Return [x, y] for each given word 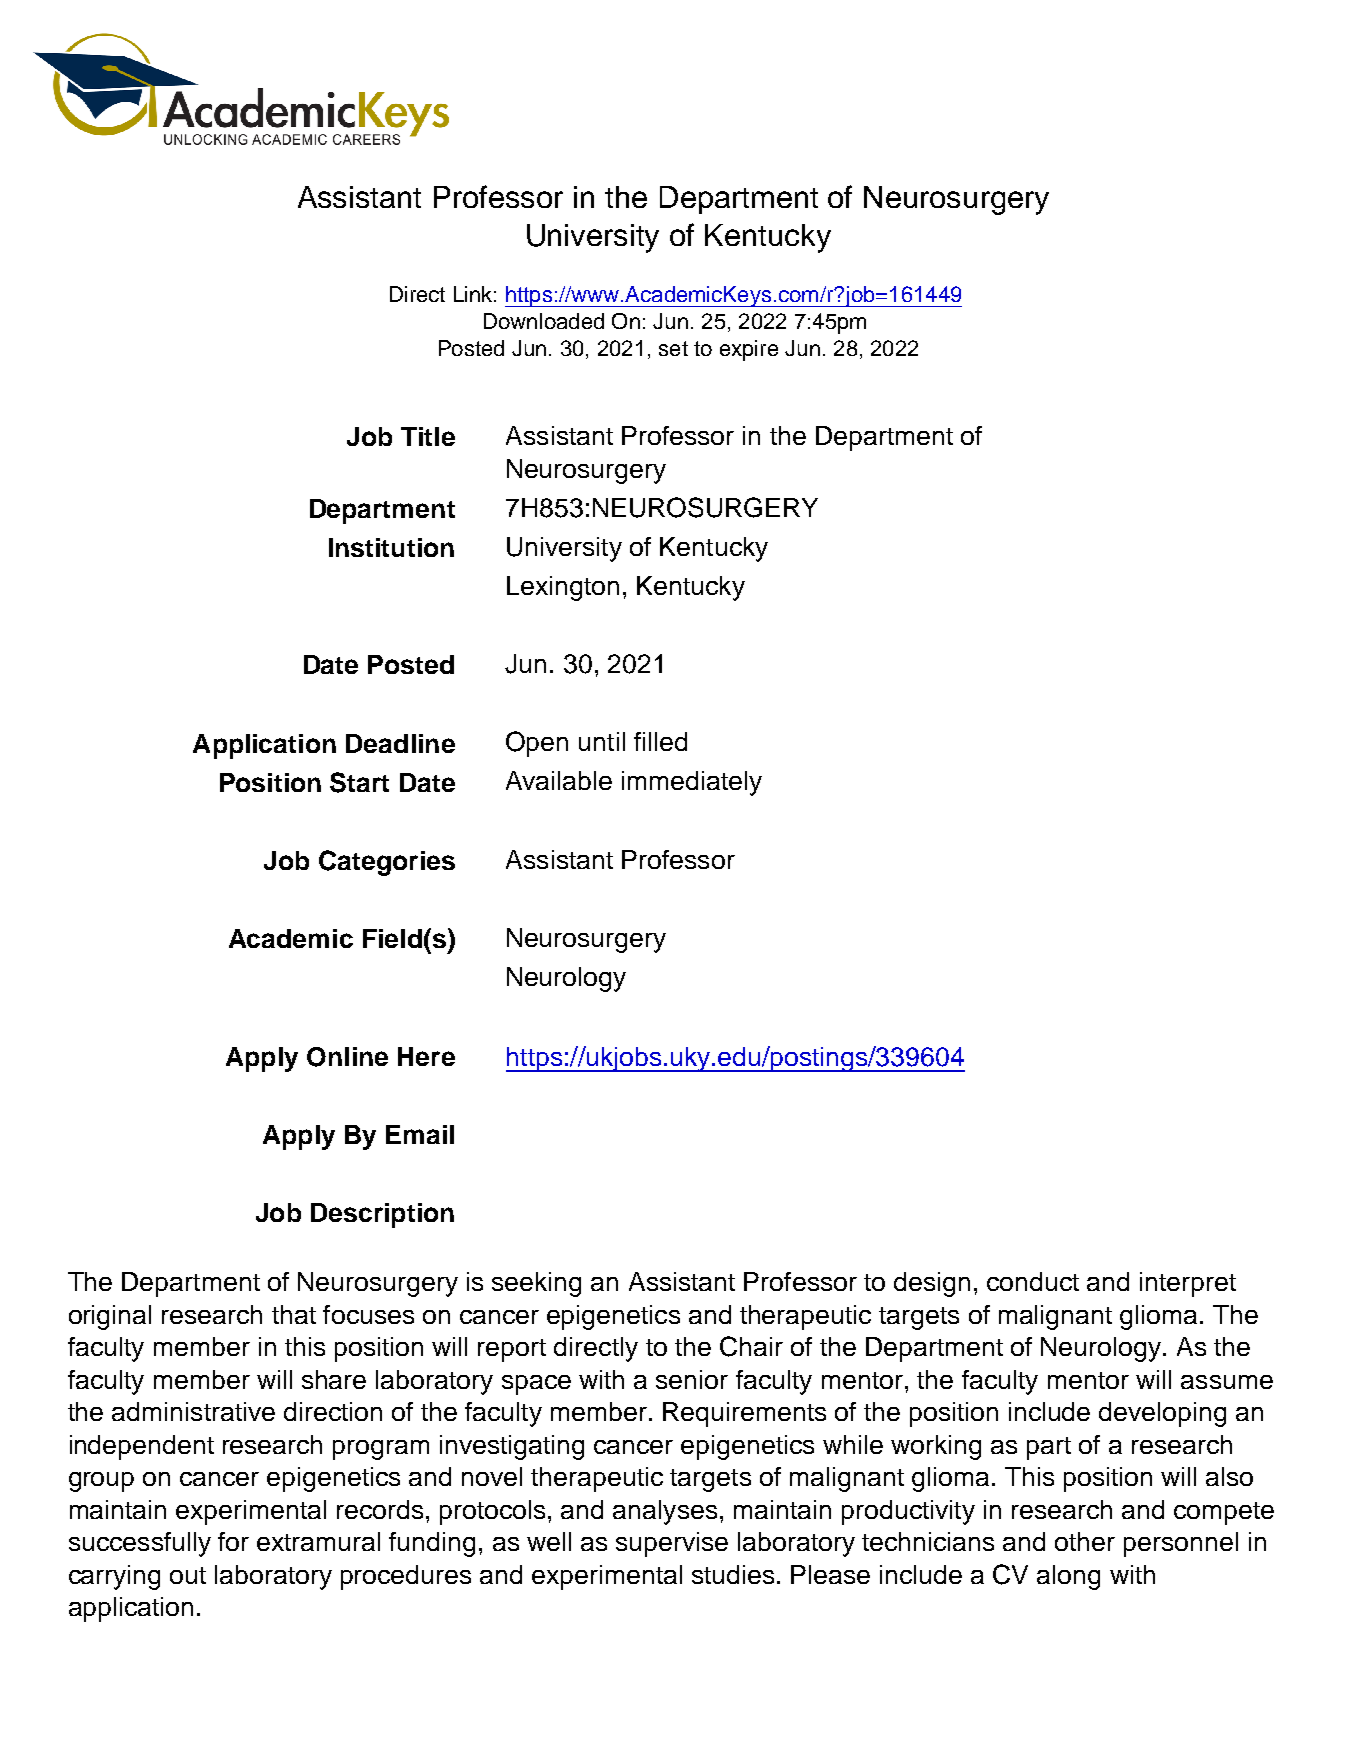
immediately [692, 783]
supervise [672, 1544]
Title [428, 436]
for [233, 1541]
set [673, 348]
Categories [387, 863]
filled [660, 741]
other [1085, 1541]
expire [749, 350]
